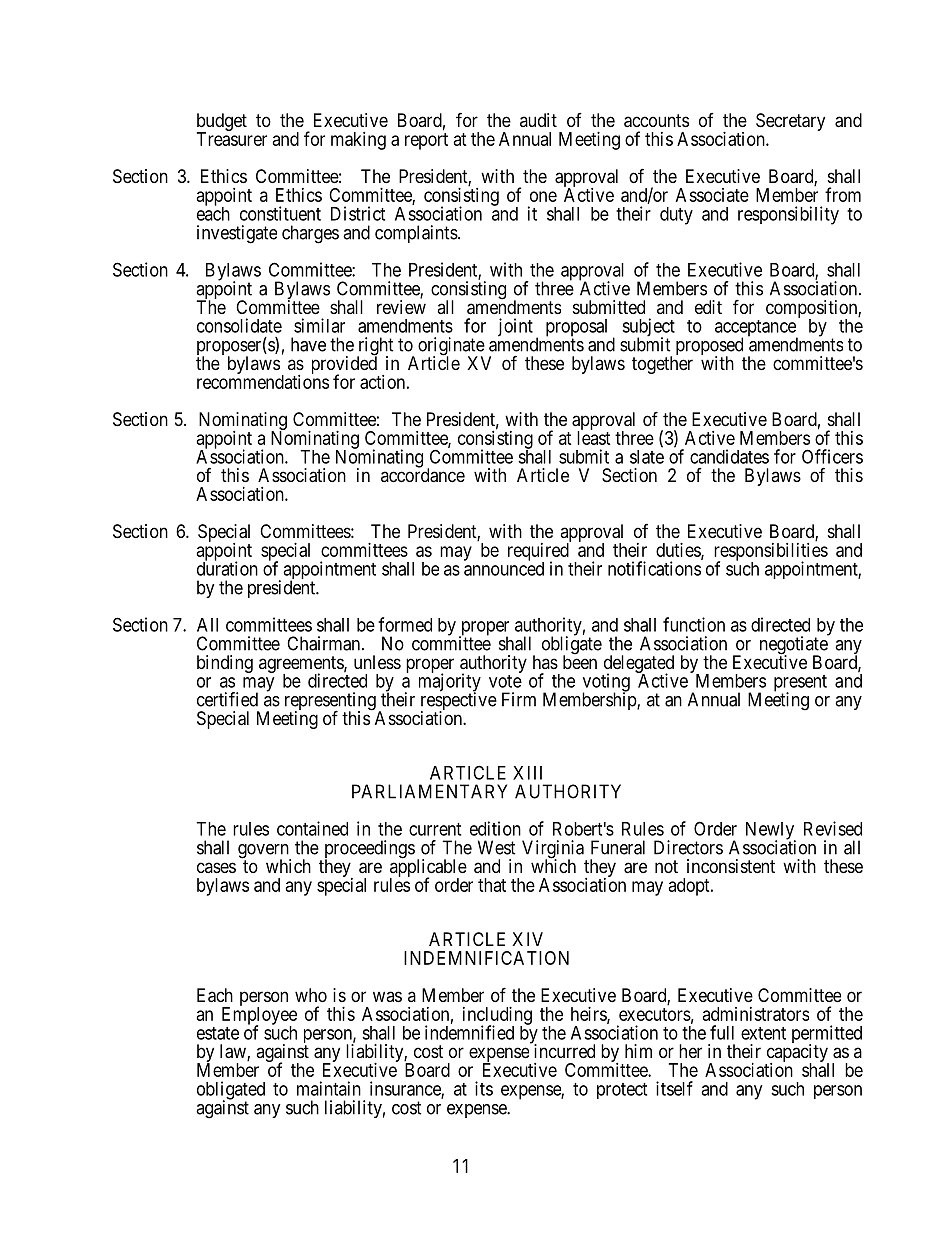  Describe the element at coordinates (563, 1050) in the screenshot. I see `incurred` at that location.
